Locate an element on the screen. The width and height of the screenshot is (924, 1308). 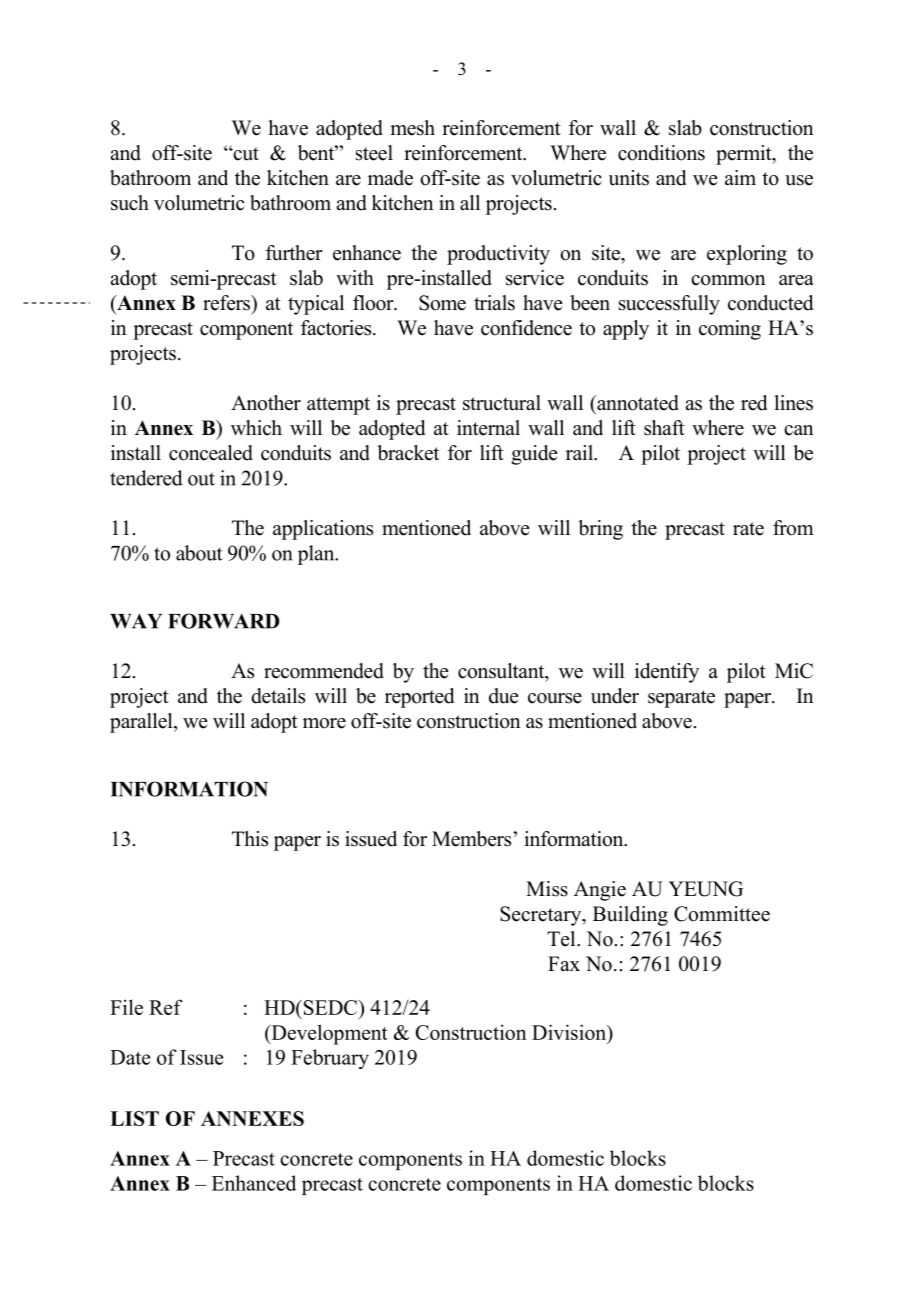
such is located at coordinates (130, 203).
